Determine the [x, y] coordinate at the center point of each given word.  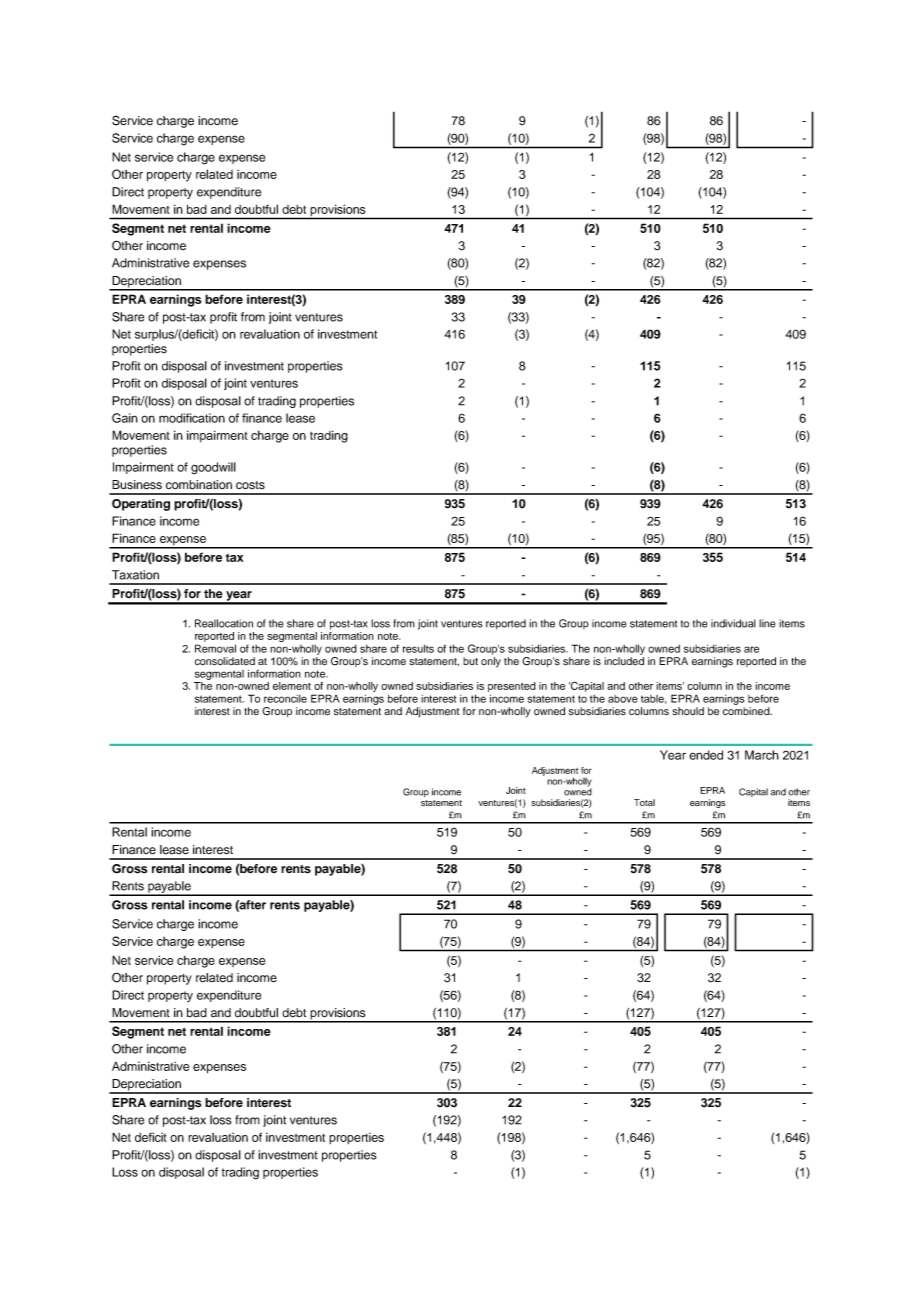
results [418, 648]
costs [250, 485]
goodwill [213, 468]
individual [733, 623]
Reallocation [224, 623]
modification [192, 418]
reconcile [285, 699]
